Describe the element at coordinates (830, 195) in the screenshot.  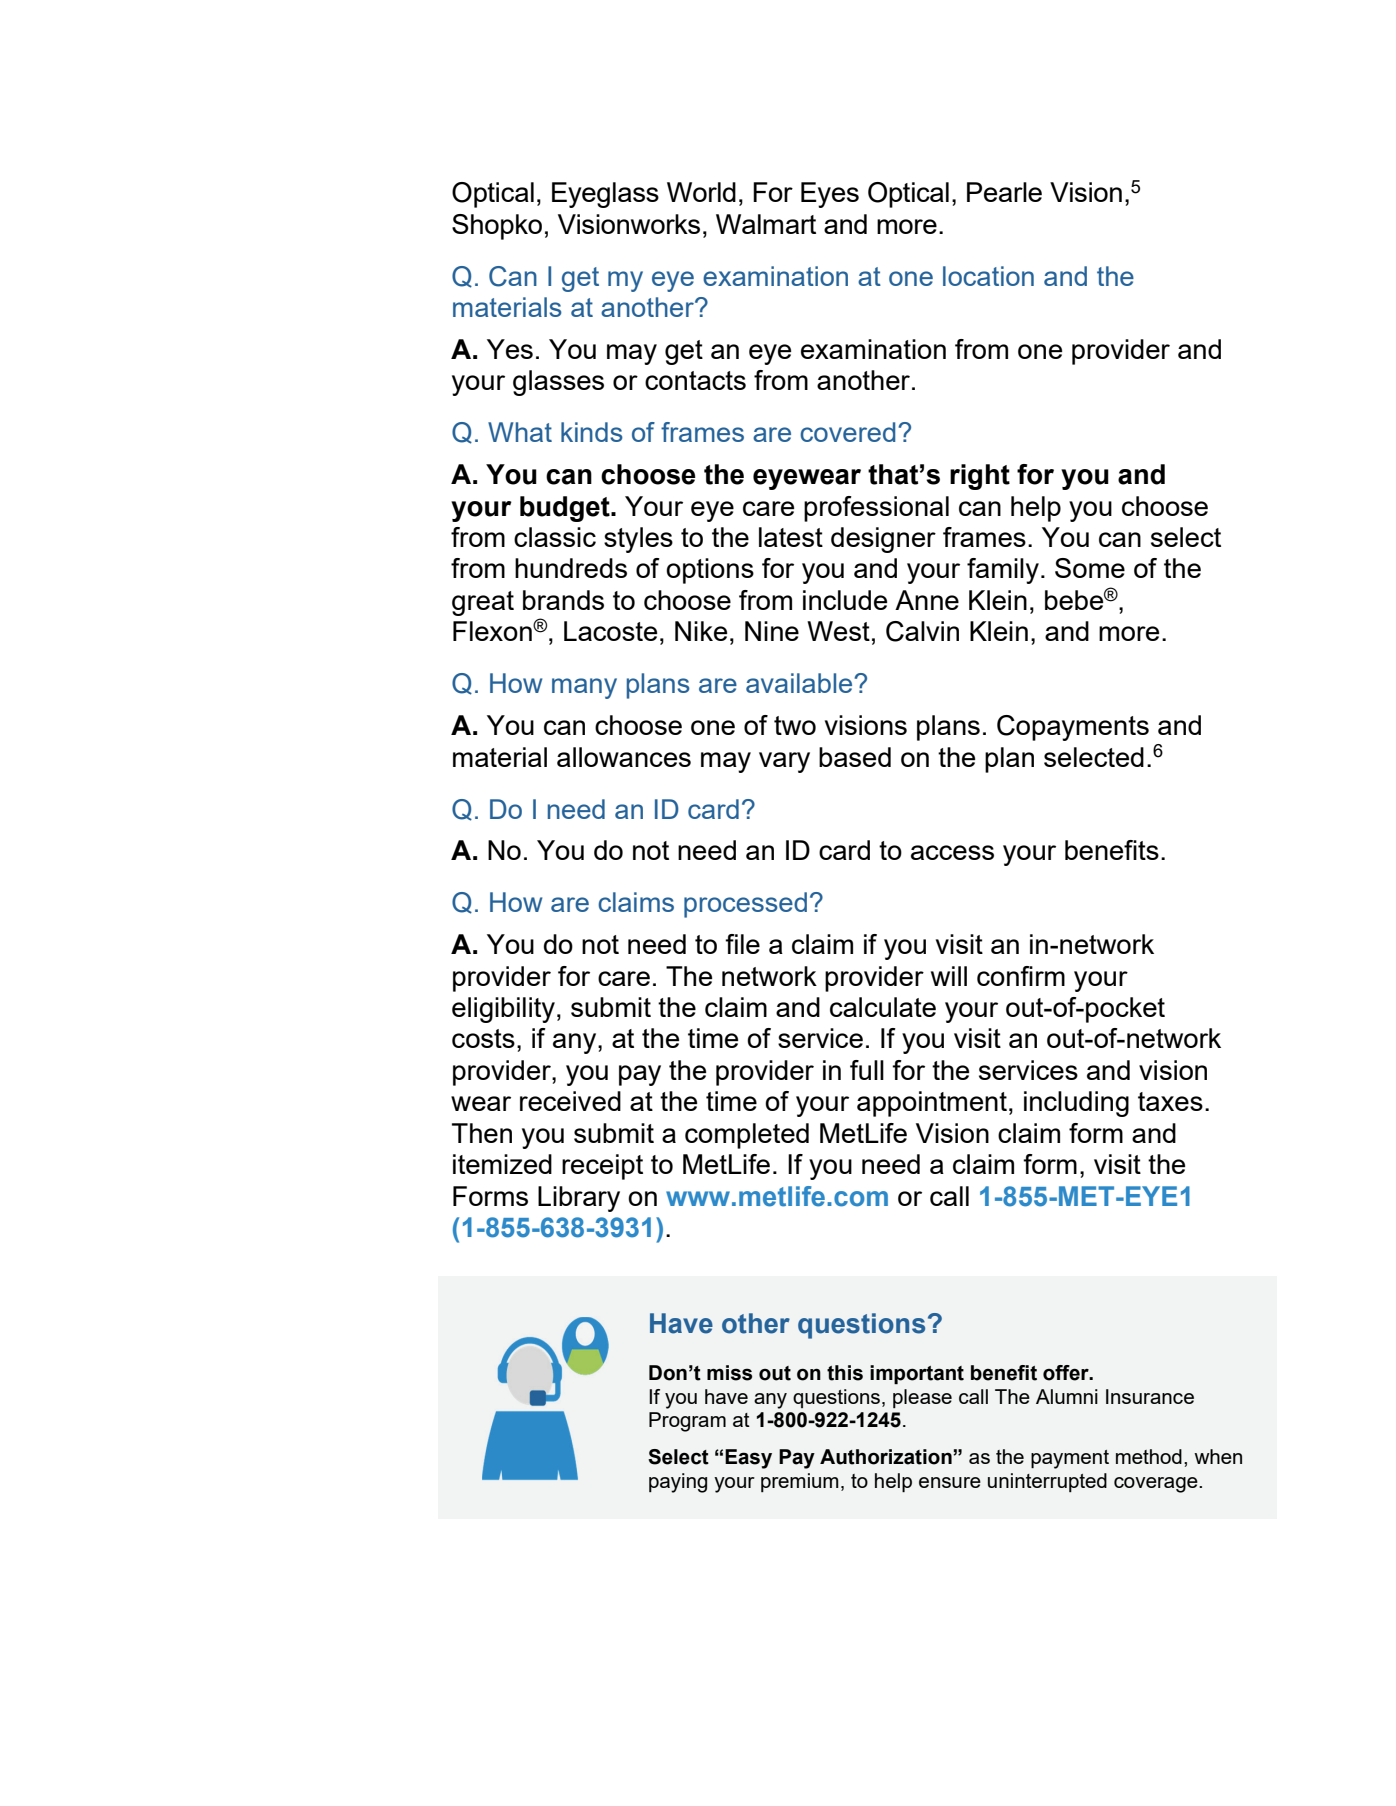
I see `Eyes` at that location.
